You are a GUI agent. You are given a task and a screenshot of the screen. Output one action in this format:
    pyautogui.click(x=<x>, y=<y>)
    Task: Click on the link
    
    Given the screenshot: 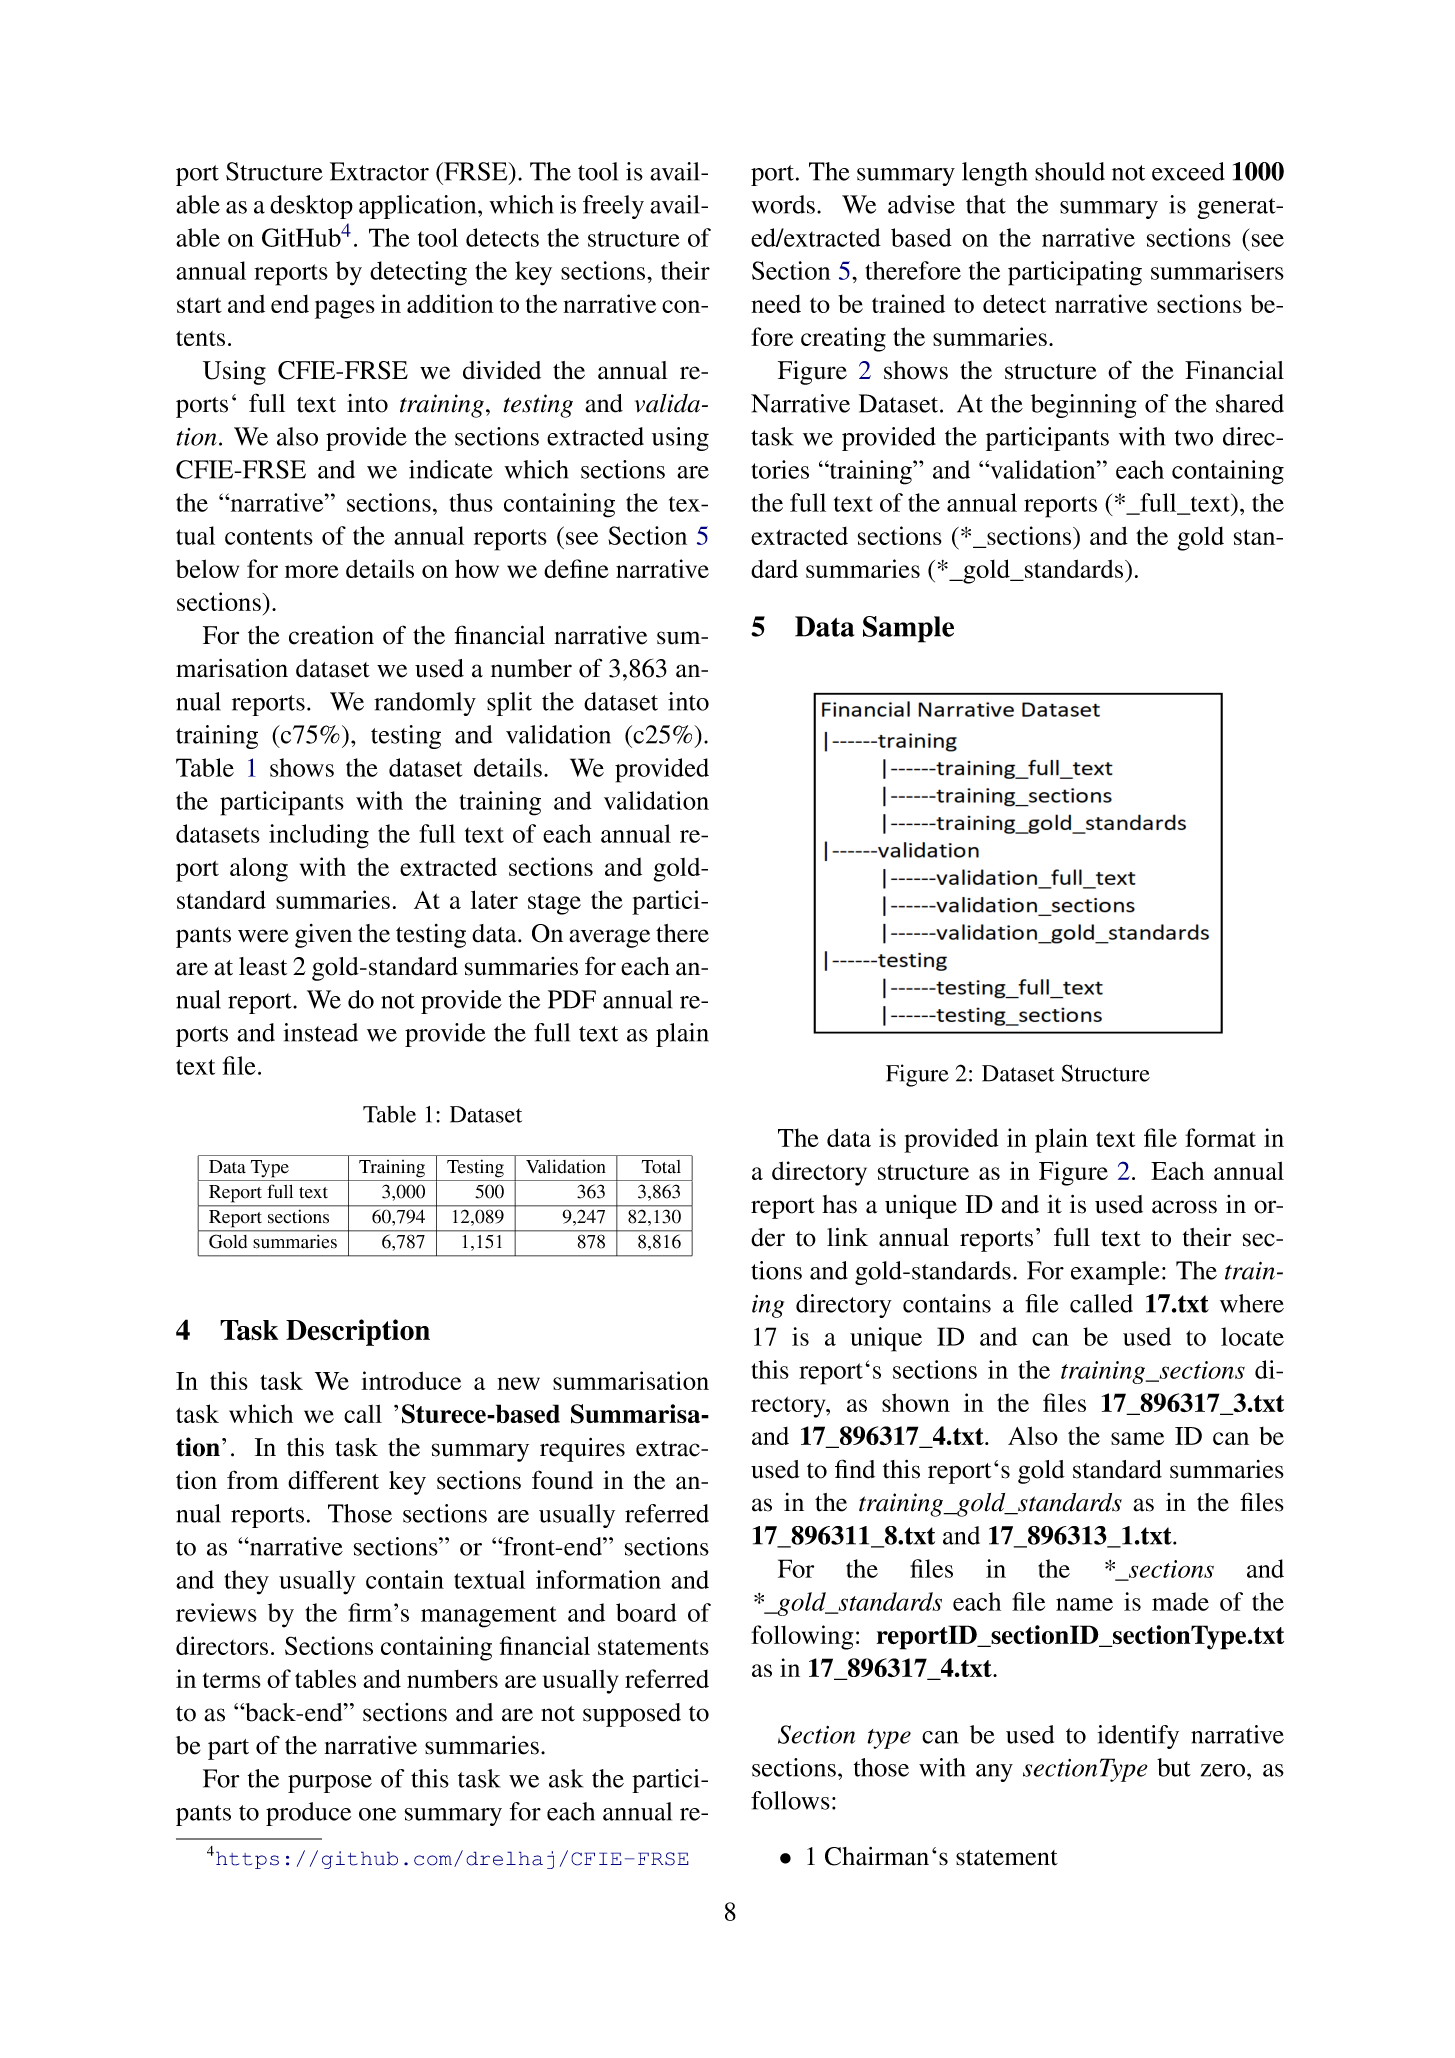 What is the action you would take?
    pyautogui.click(x=847, y=1236)
